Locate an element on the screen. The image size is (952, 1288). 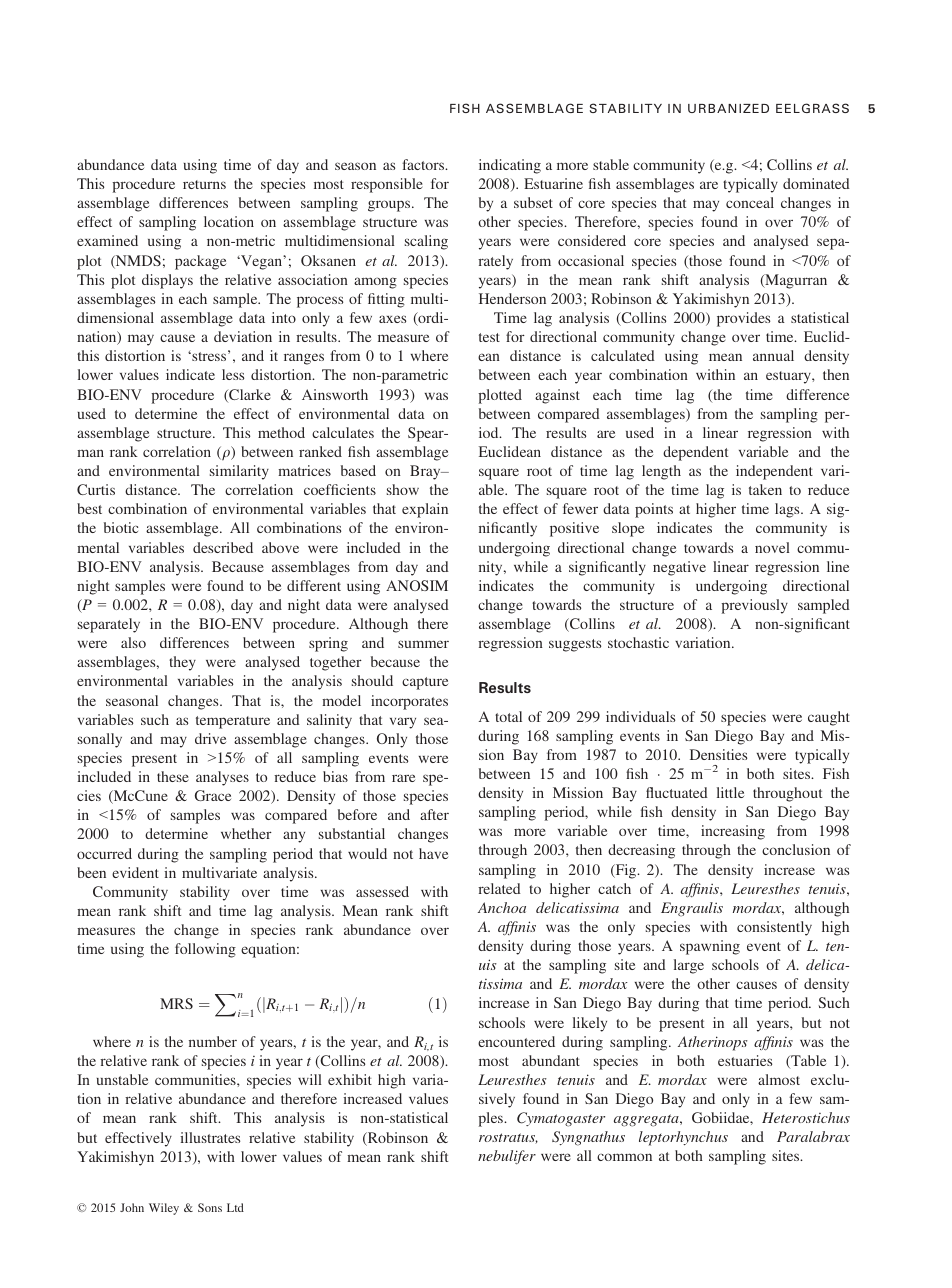
they is located at coordinates (182, 663).
